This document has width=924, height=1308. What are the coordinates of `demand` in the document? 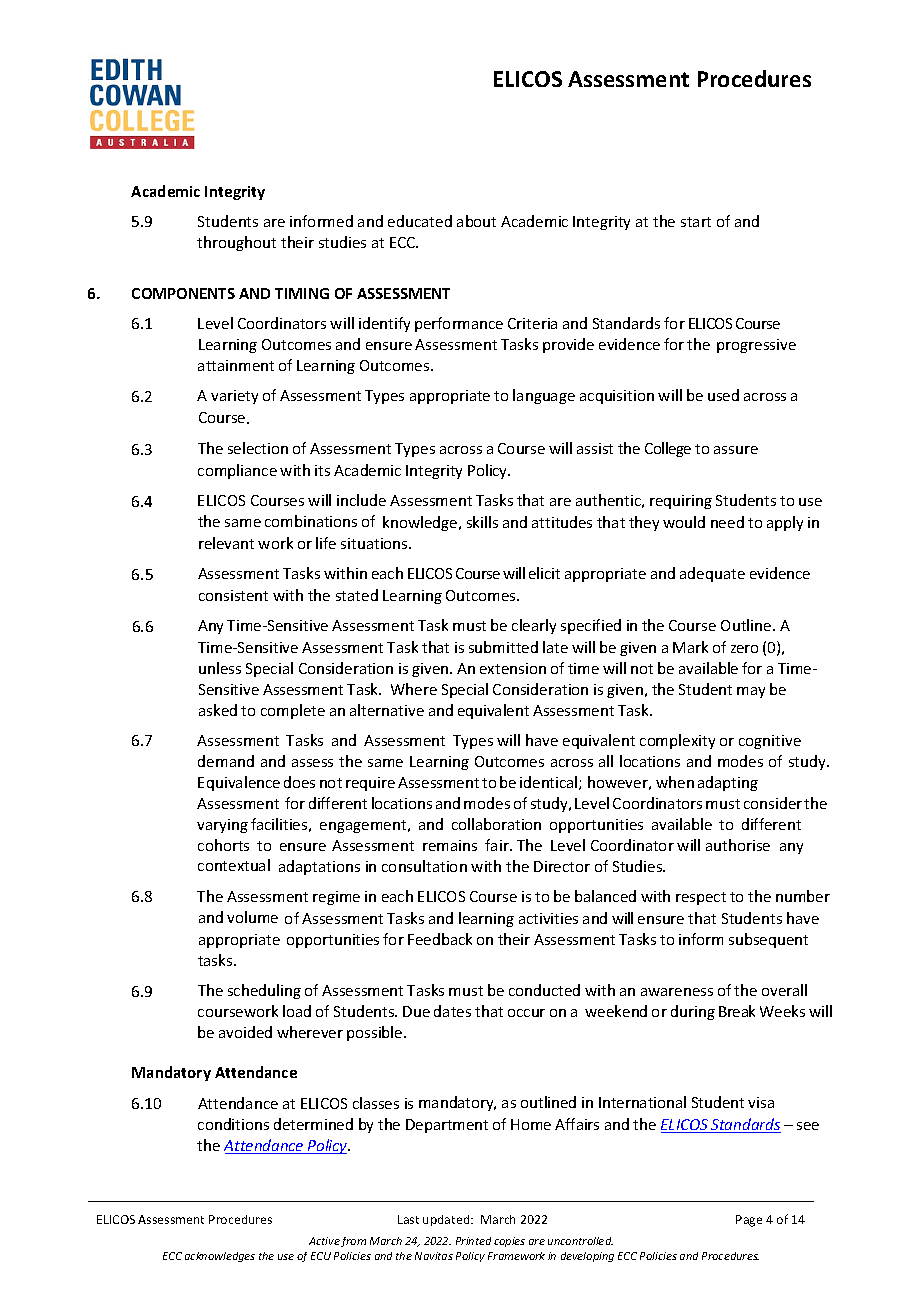 It's located at (226, 761).
